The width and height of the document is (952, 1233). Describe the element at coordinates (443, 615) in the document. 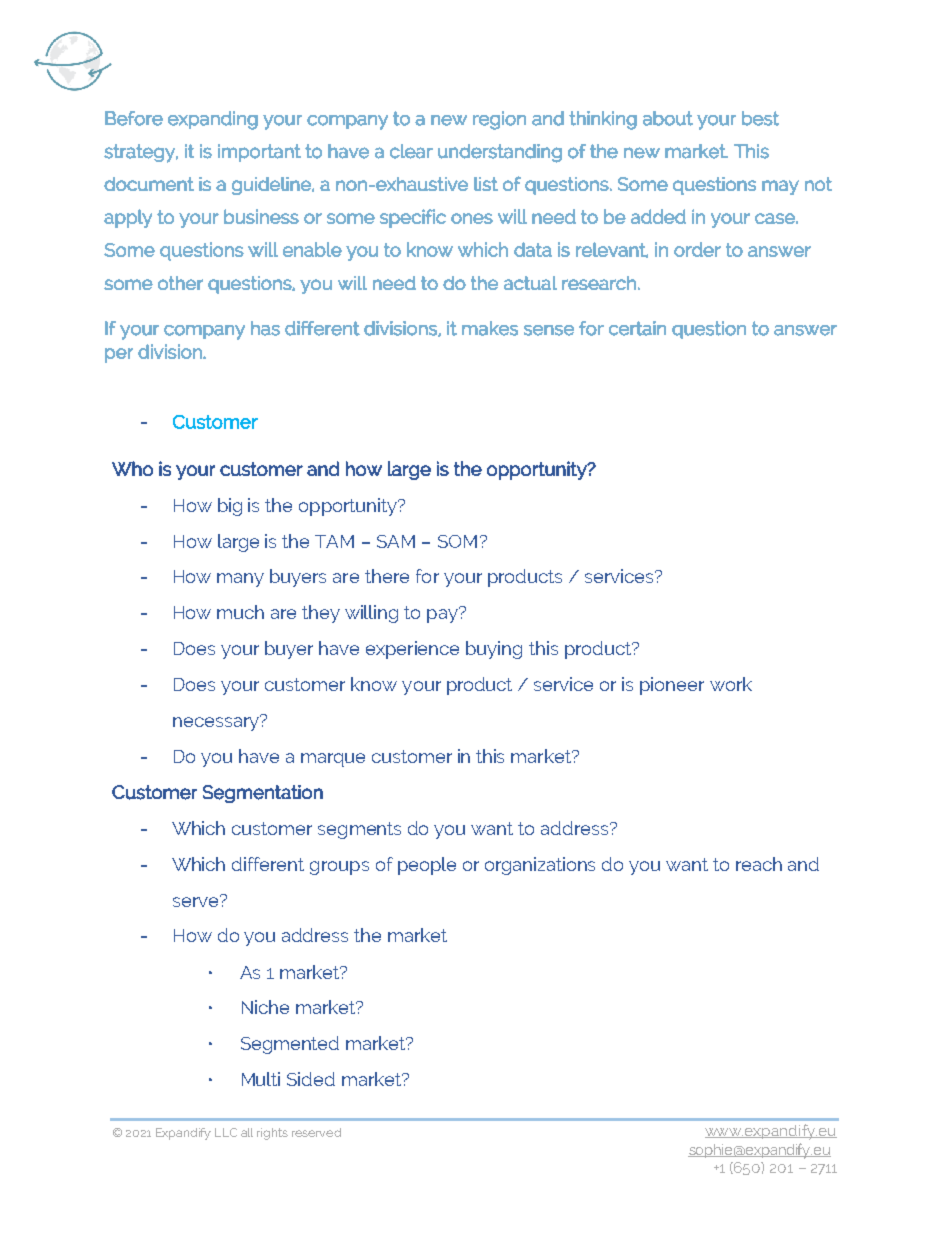

I see `pay` at that location.
